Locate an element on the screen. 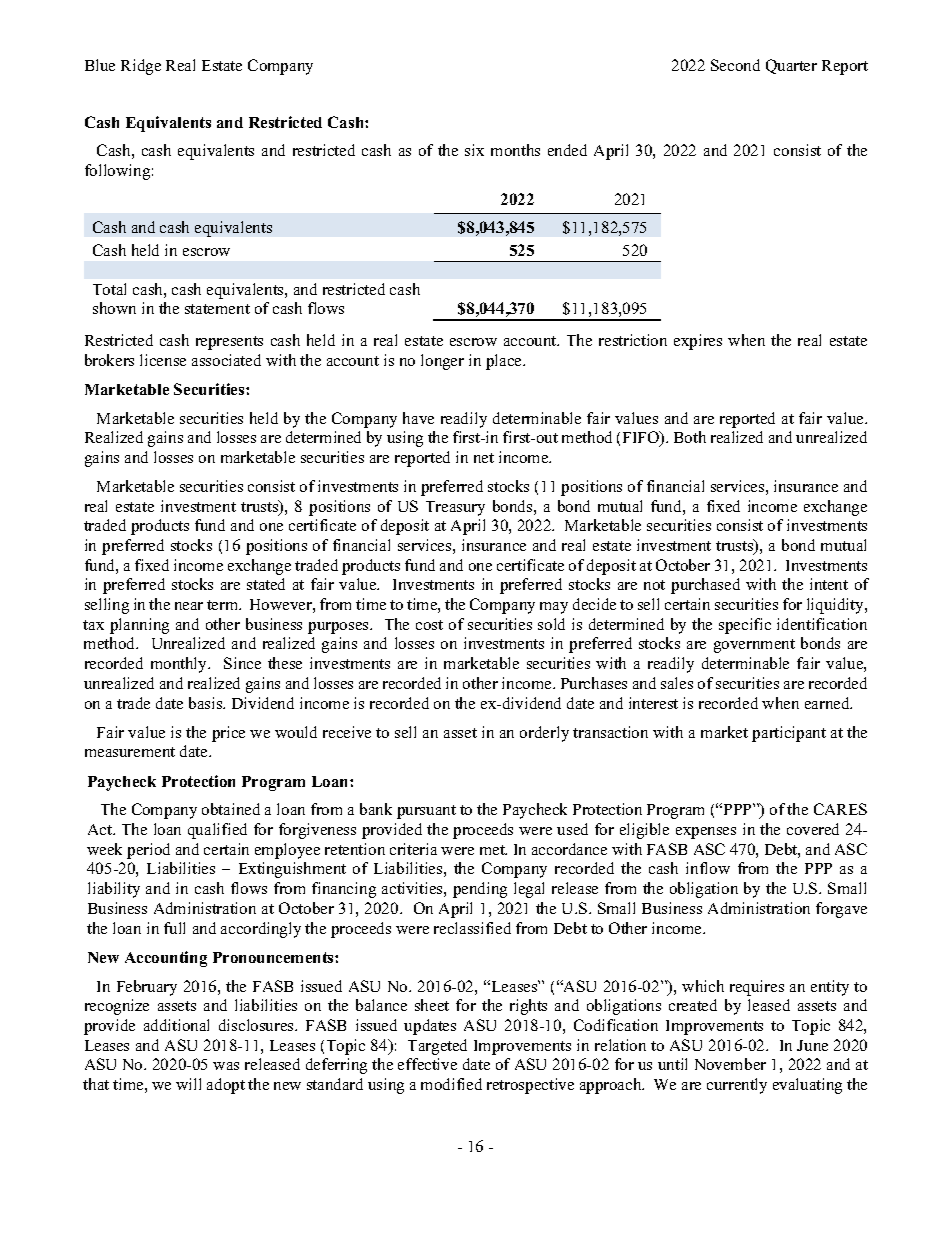  qualified is located at coordinates (217, 831).
